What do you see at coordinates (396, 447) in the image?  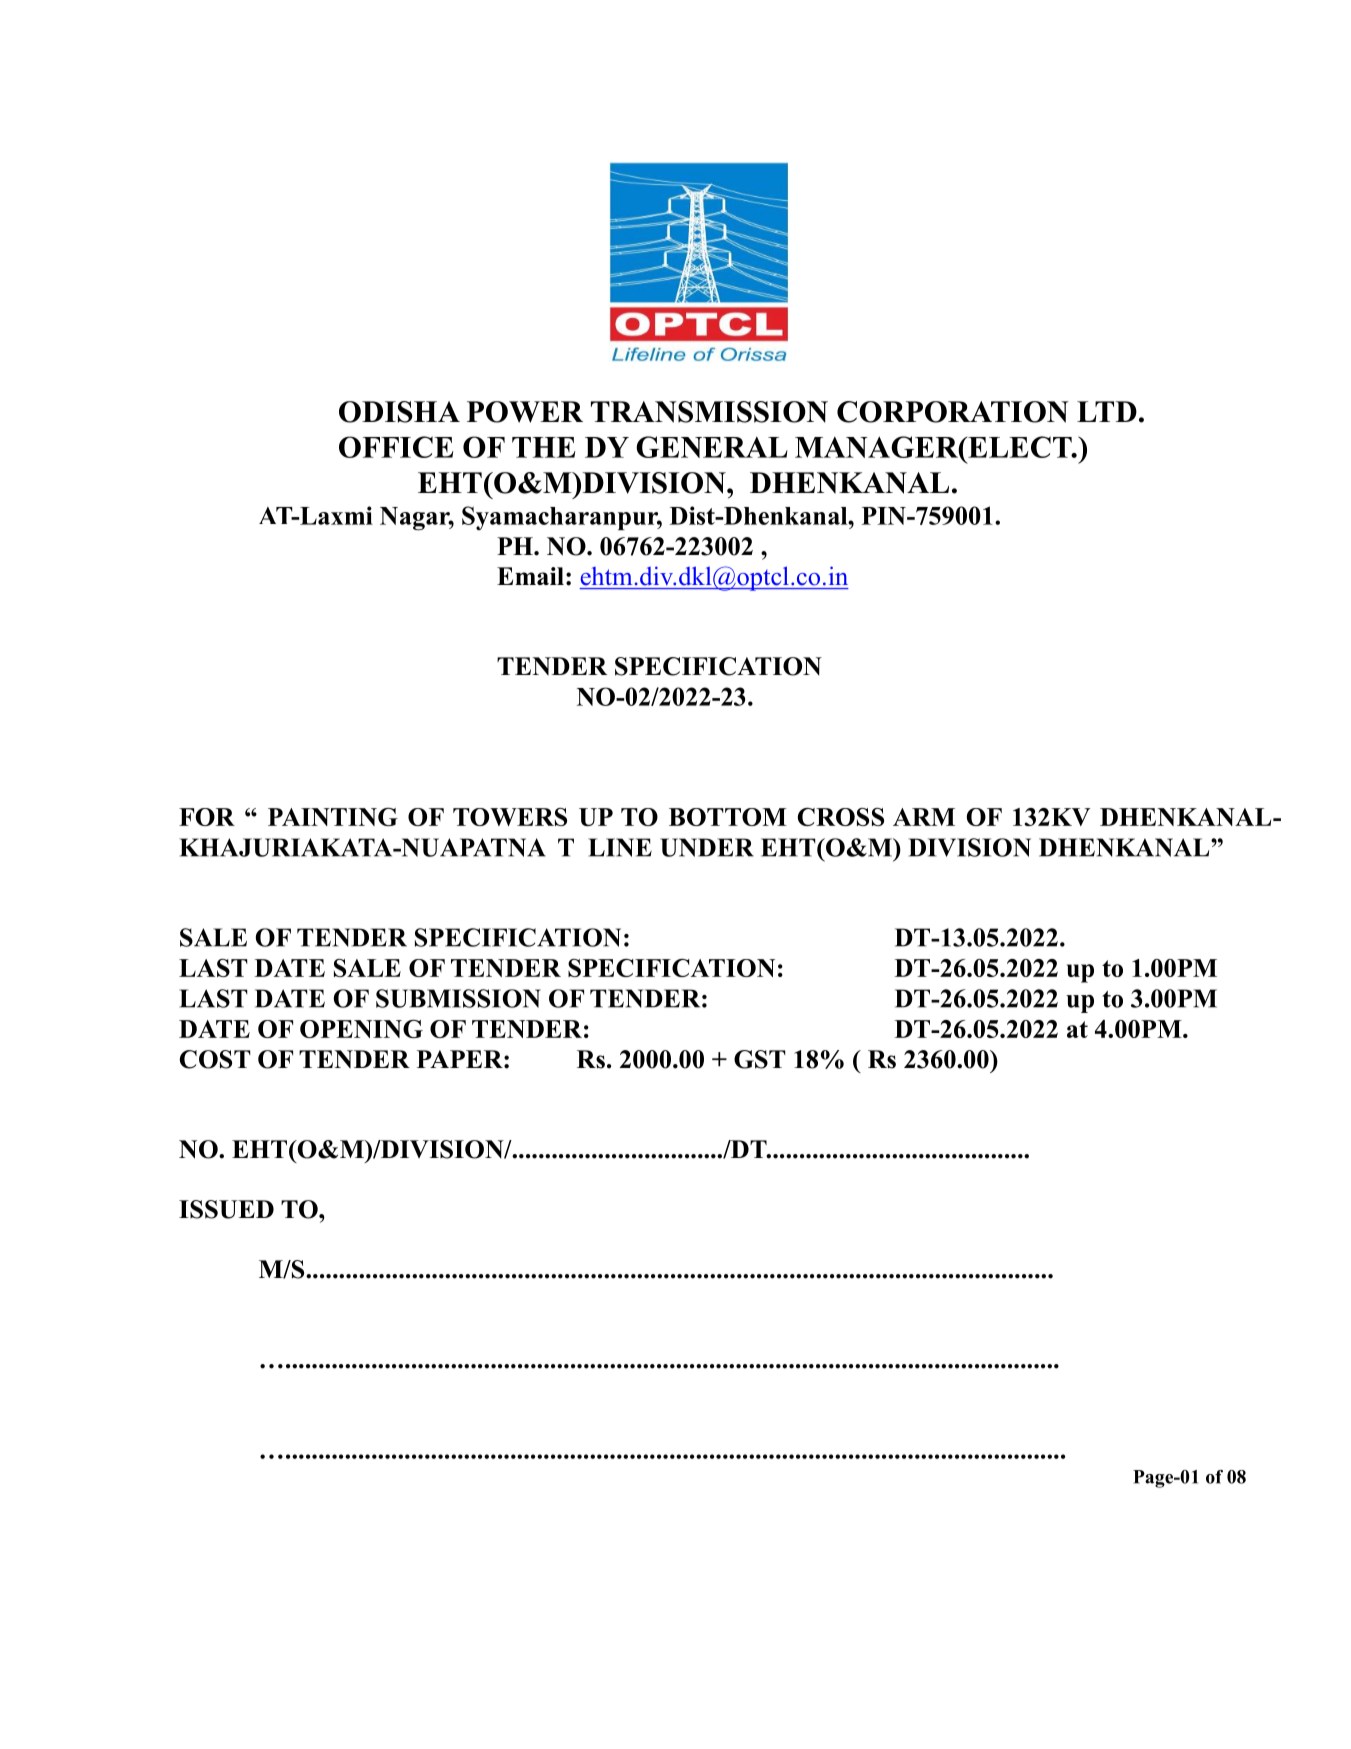 I see `OFFICE` at bounding box center [396, 447].
